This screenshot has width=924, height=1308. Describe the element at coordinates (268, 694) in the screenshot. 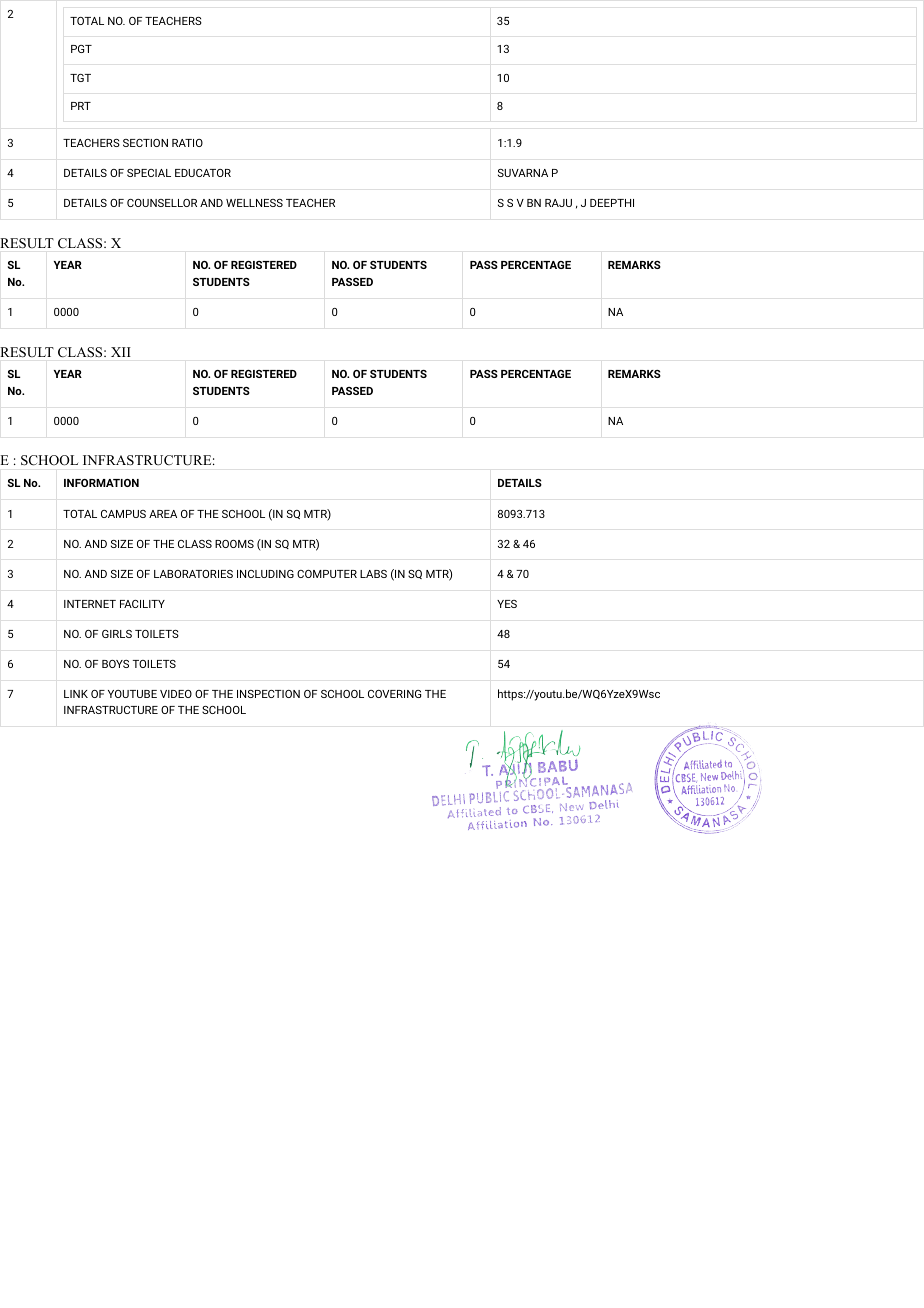

I see `INSPECTION` at that location.
